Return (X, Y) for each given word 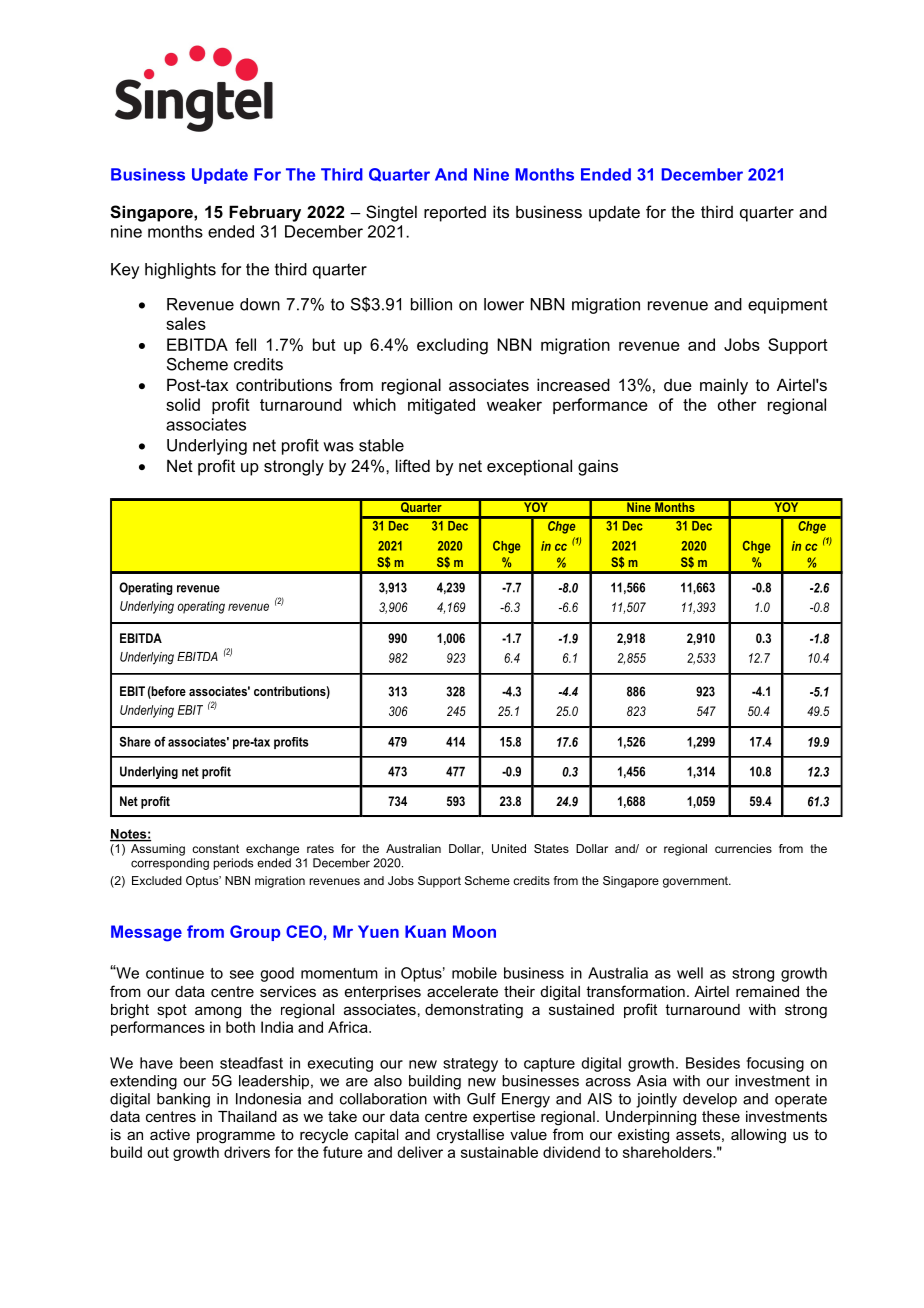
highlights (180, 271)
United (509, 848)
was (338, 447)
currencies (743, 848)
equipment (788, 306)
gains (598, 467)
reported (455, 214)
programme (236, 1137)
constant (215, 848)
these (721, 1116)
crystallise (470, 1136)
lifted (413, 465)
